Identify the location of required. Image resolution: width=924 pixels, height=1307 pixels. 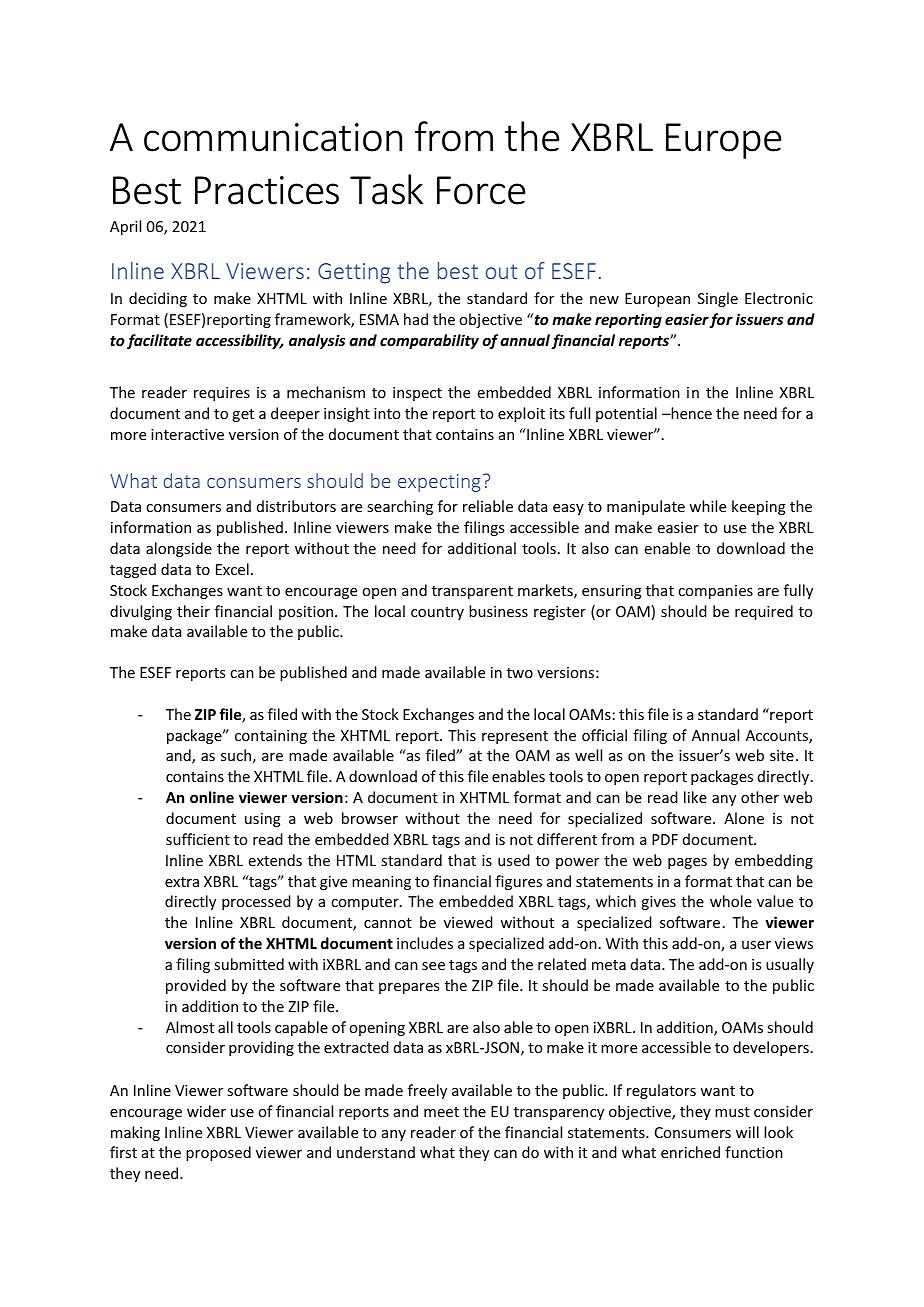
(764, 612).
